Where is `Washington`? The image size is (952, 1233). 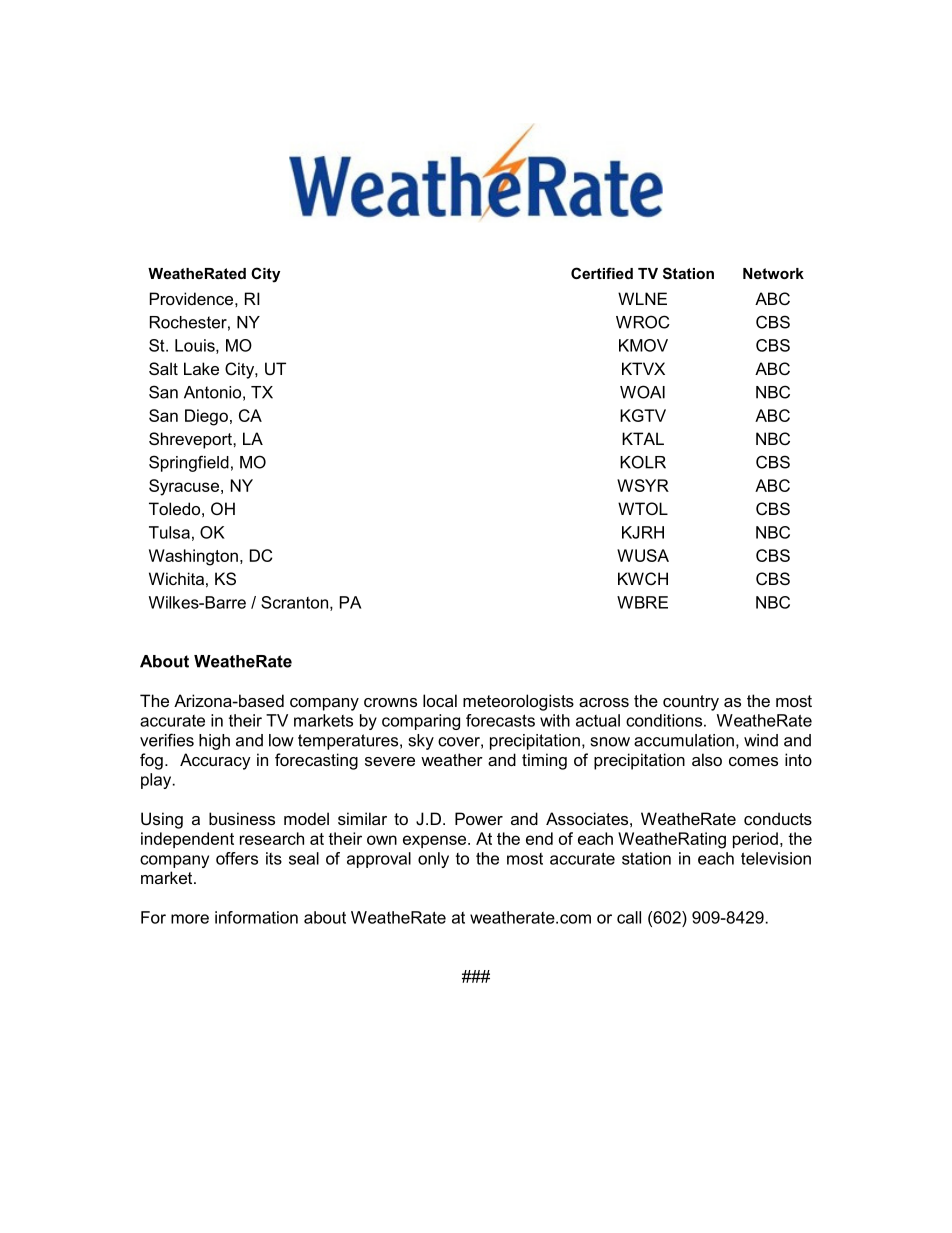 Washington is located at coordinates (193, 557).
